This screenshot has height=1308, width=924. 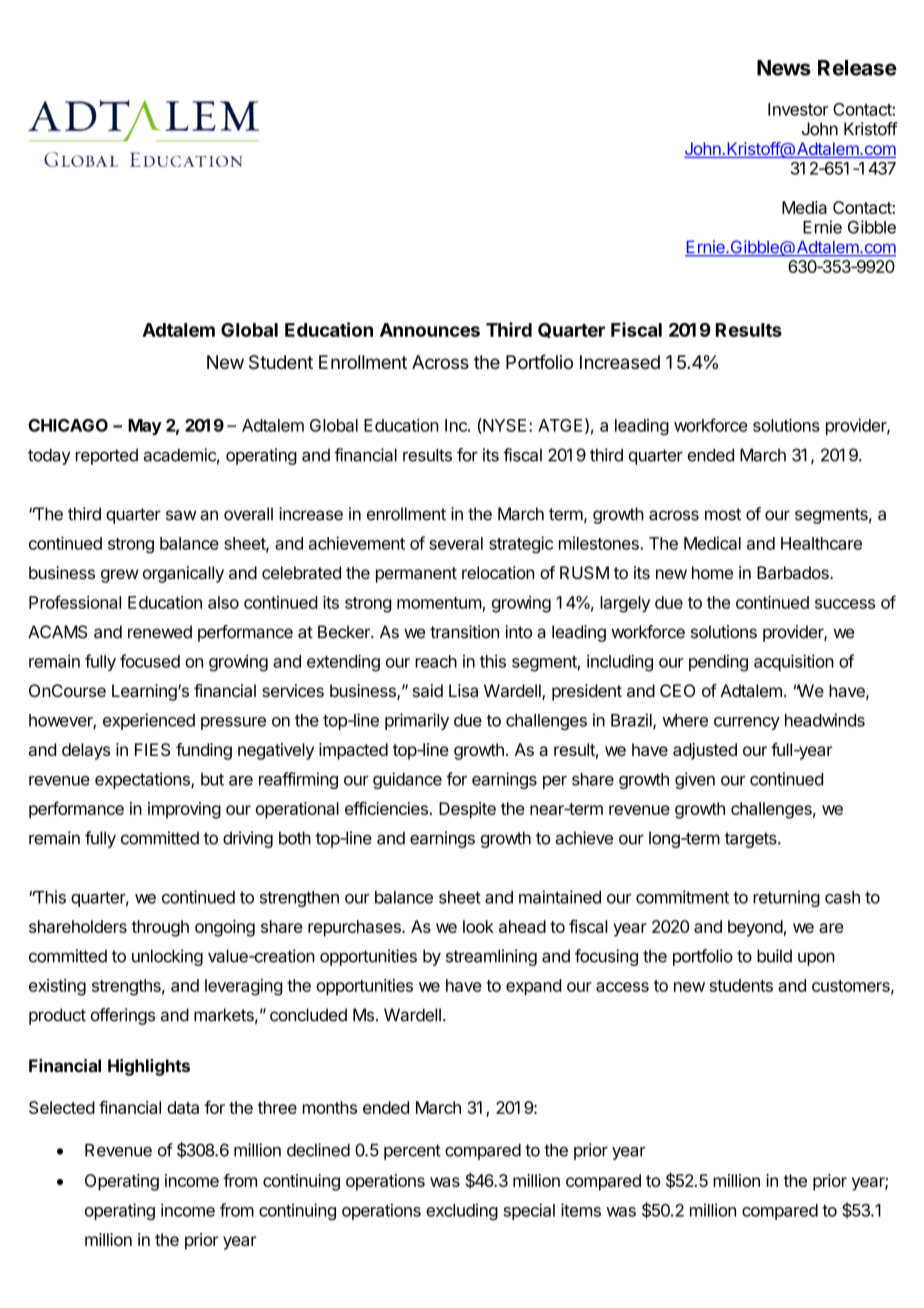 What do you see at coordinates (794, 662) in the screenshot?
I see `acquisition` at bounding box center [794, 662].
